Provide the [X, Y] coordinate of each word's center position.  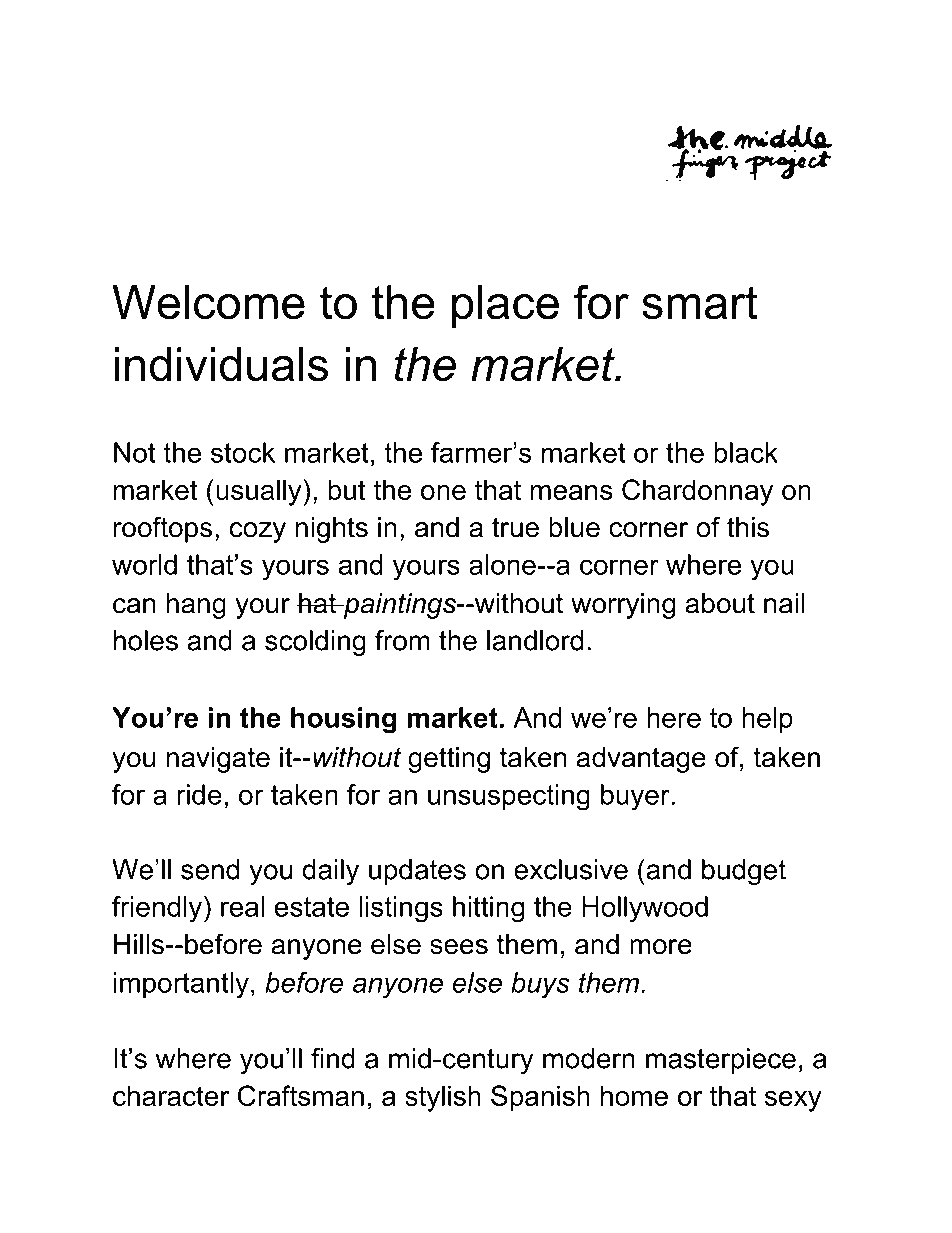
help [767, 720]
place [505, 306]
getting [449, 760]
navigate [218, 760]
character [171, 1095]
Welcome [208, 302]
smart [700, 303]
